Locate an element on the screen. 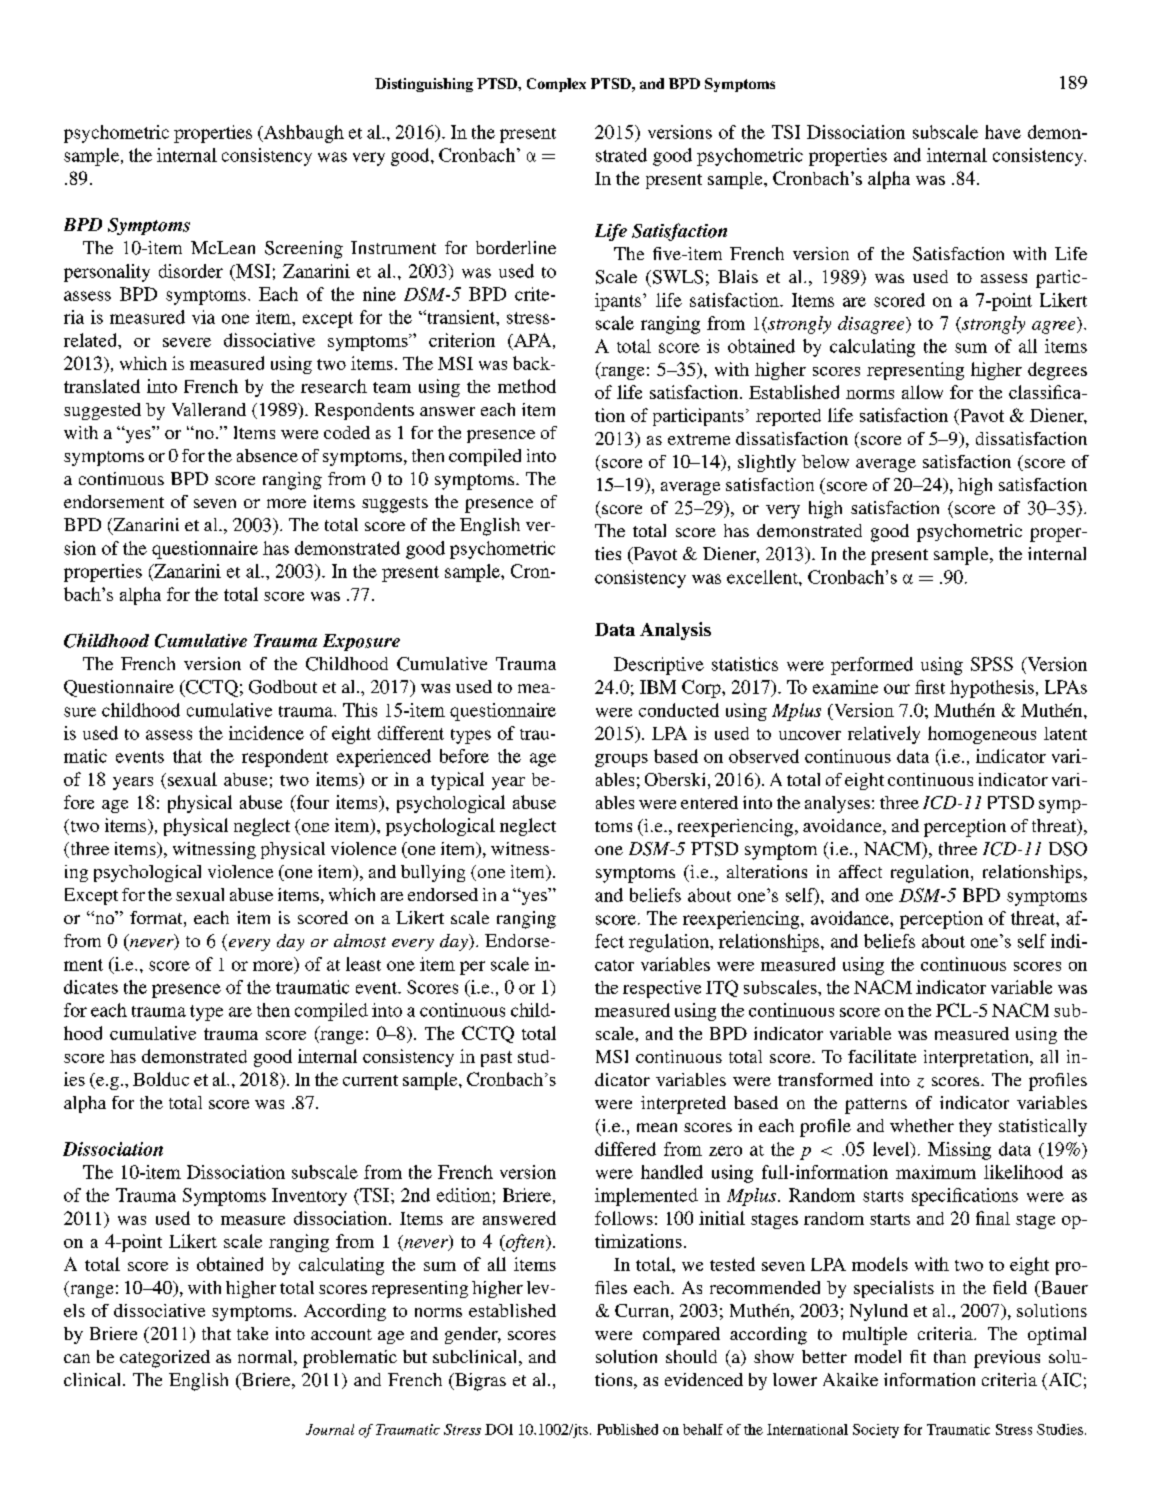 This screenshot has height=1511, width=1150. categorized is located at coordinates (165, 1359).
